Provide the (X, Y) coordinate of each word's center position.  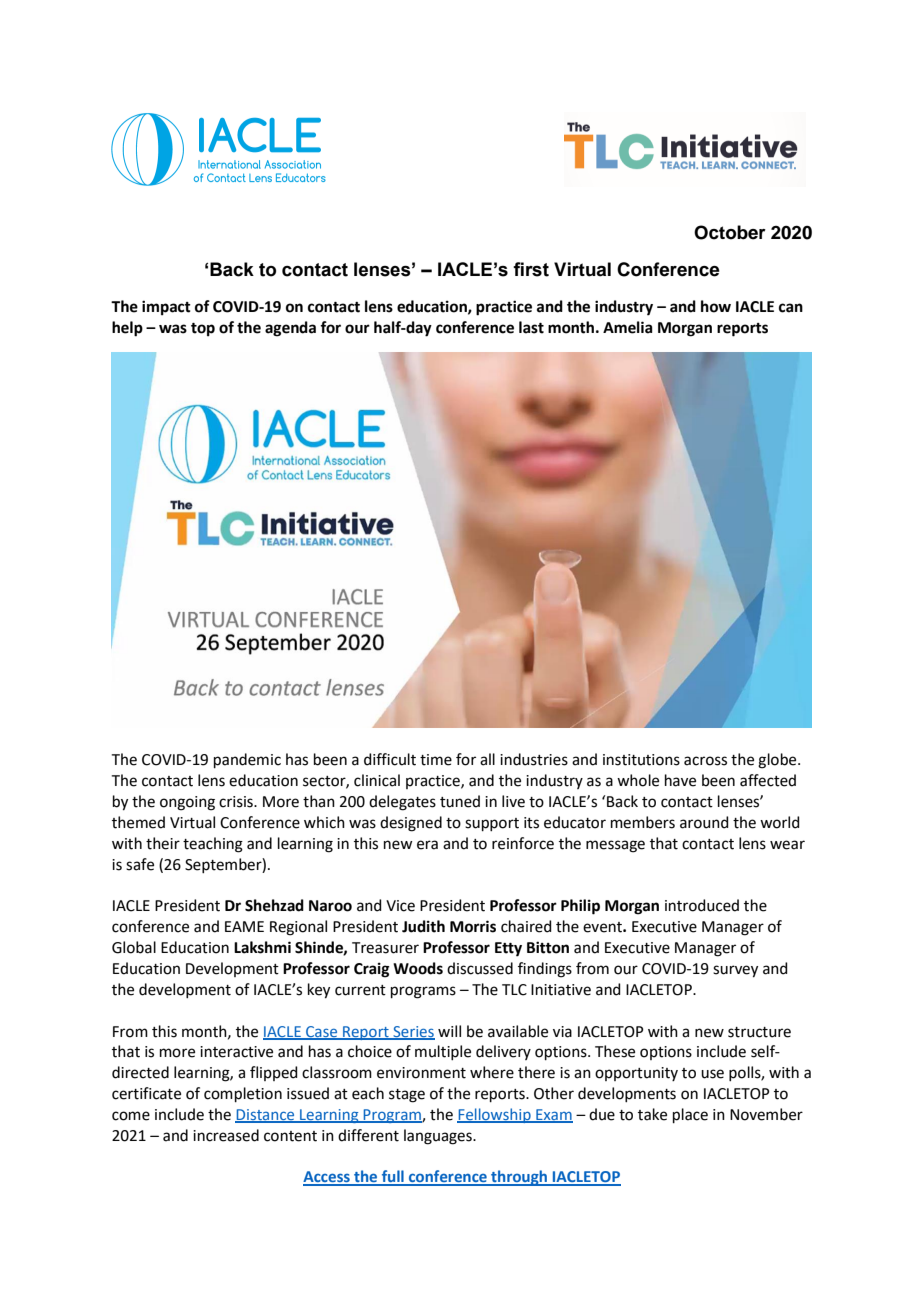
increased (226, 1135)
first (531, 269)
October (730, 232)
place (690, 1115)
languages (439, 1137)
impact (166, 308)
